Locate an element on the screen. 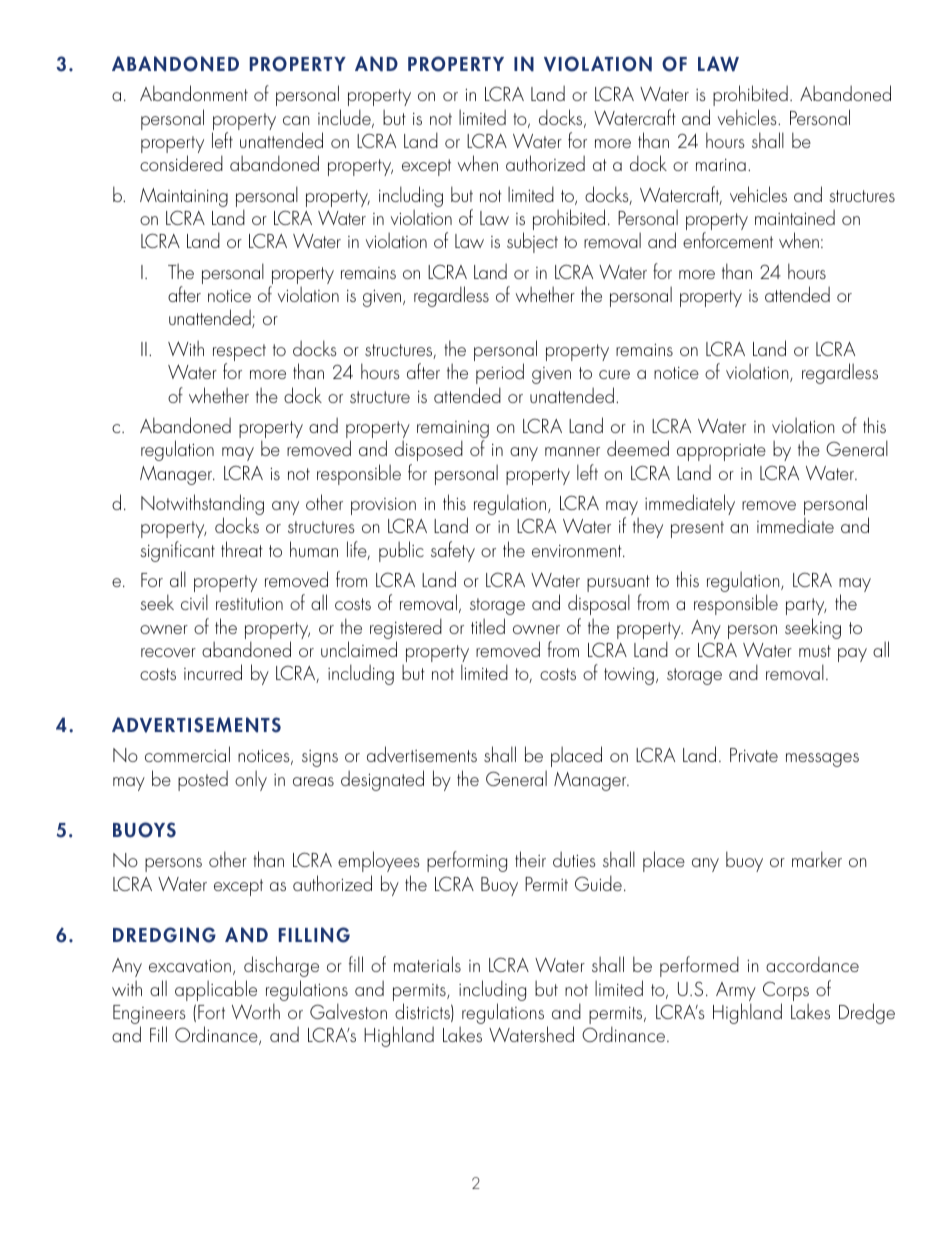 This screenshot has width=952, height=1233. marina is located at coordinates (721, 165).
